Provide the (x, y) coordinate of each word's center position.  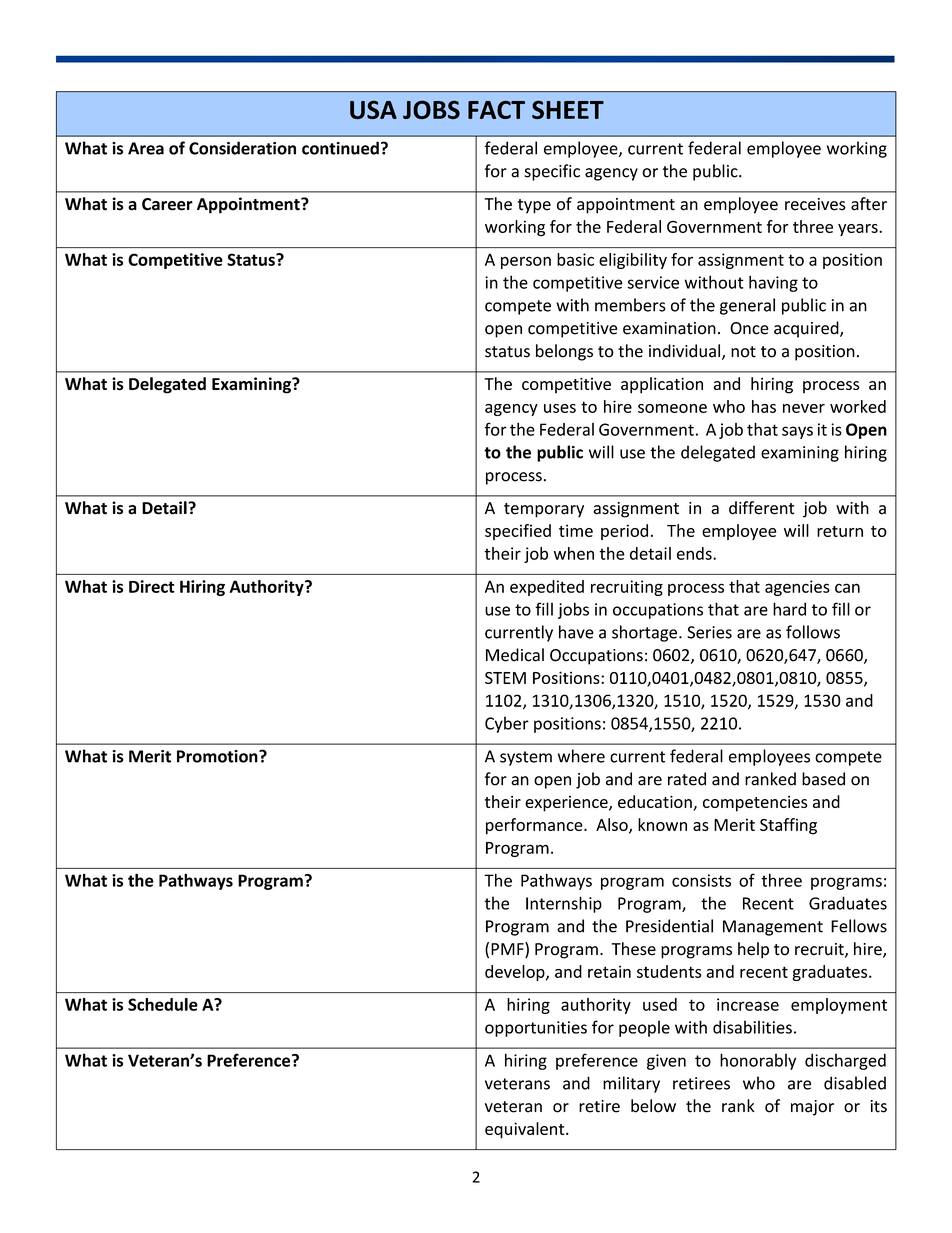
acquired (807, 329)
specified (518, 532)
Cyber (507, 724)
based (823, 779)
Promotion (218, 756)
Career (167, 204)
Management (773, 928)
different (761, 508)
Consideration (242, 148)
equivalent (526, 1130)
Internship (564, 904)
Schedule (163, 1004)
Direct (152, 586)
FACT (496, 109)
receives (815, 204)
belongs (564, 352)
